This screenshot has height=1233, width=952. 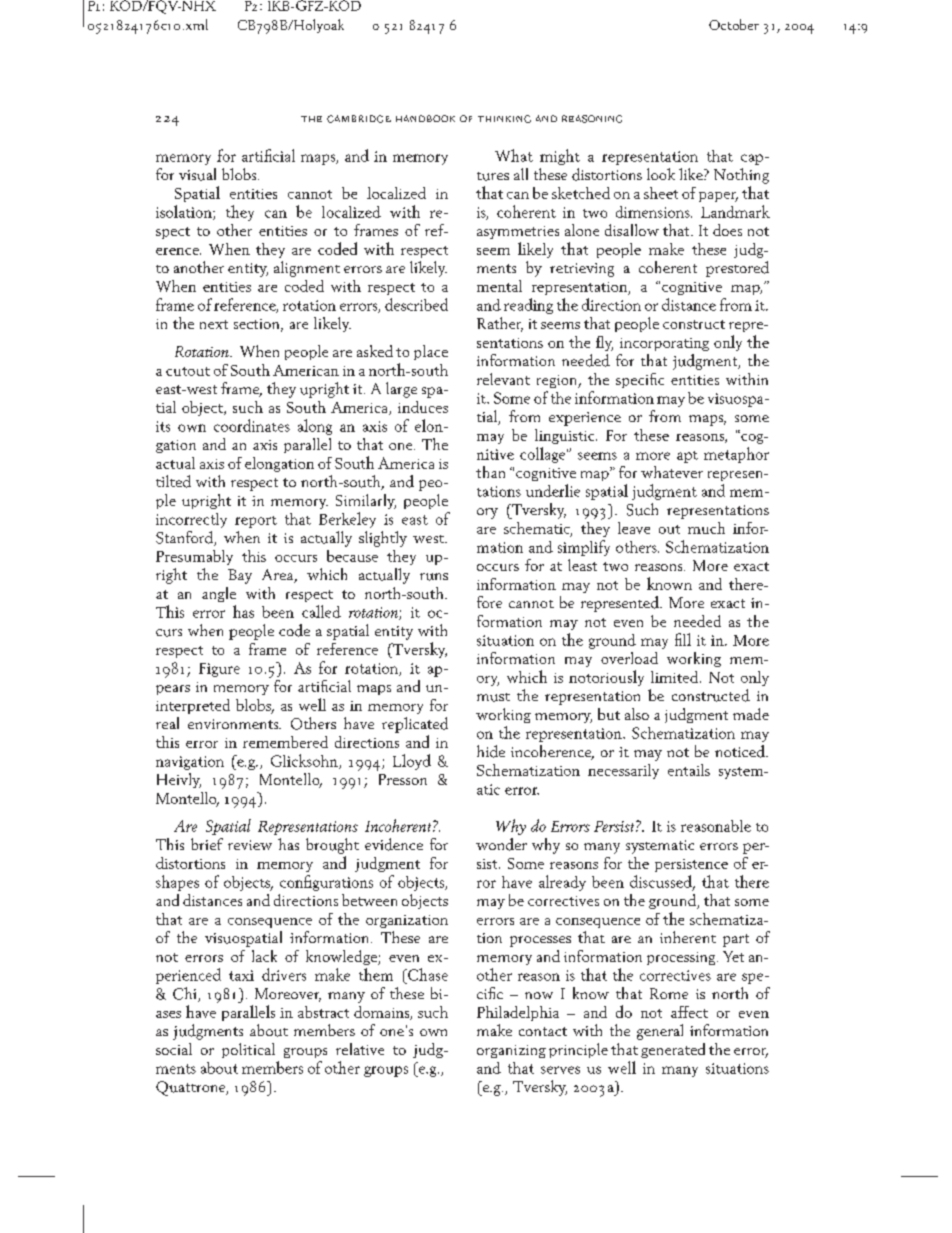 What do you see at coordinates (248, 1050) in the screenshot?
I see `political` at bounding box center [248, 1050].
